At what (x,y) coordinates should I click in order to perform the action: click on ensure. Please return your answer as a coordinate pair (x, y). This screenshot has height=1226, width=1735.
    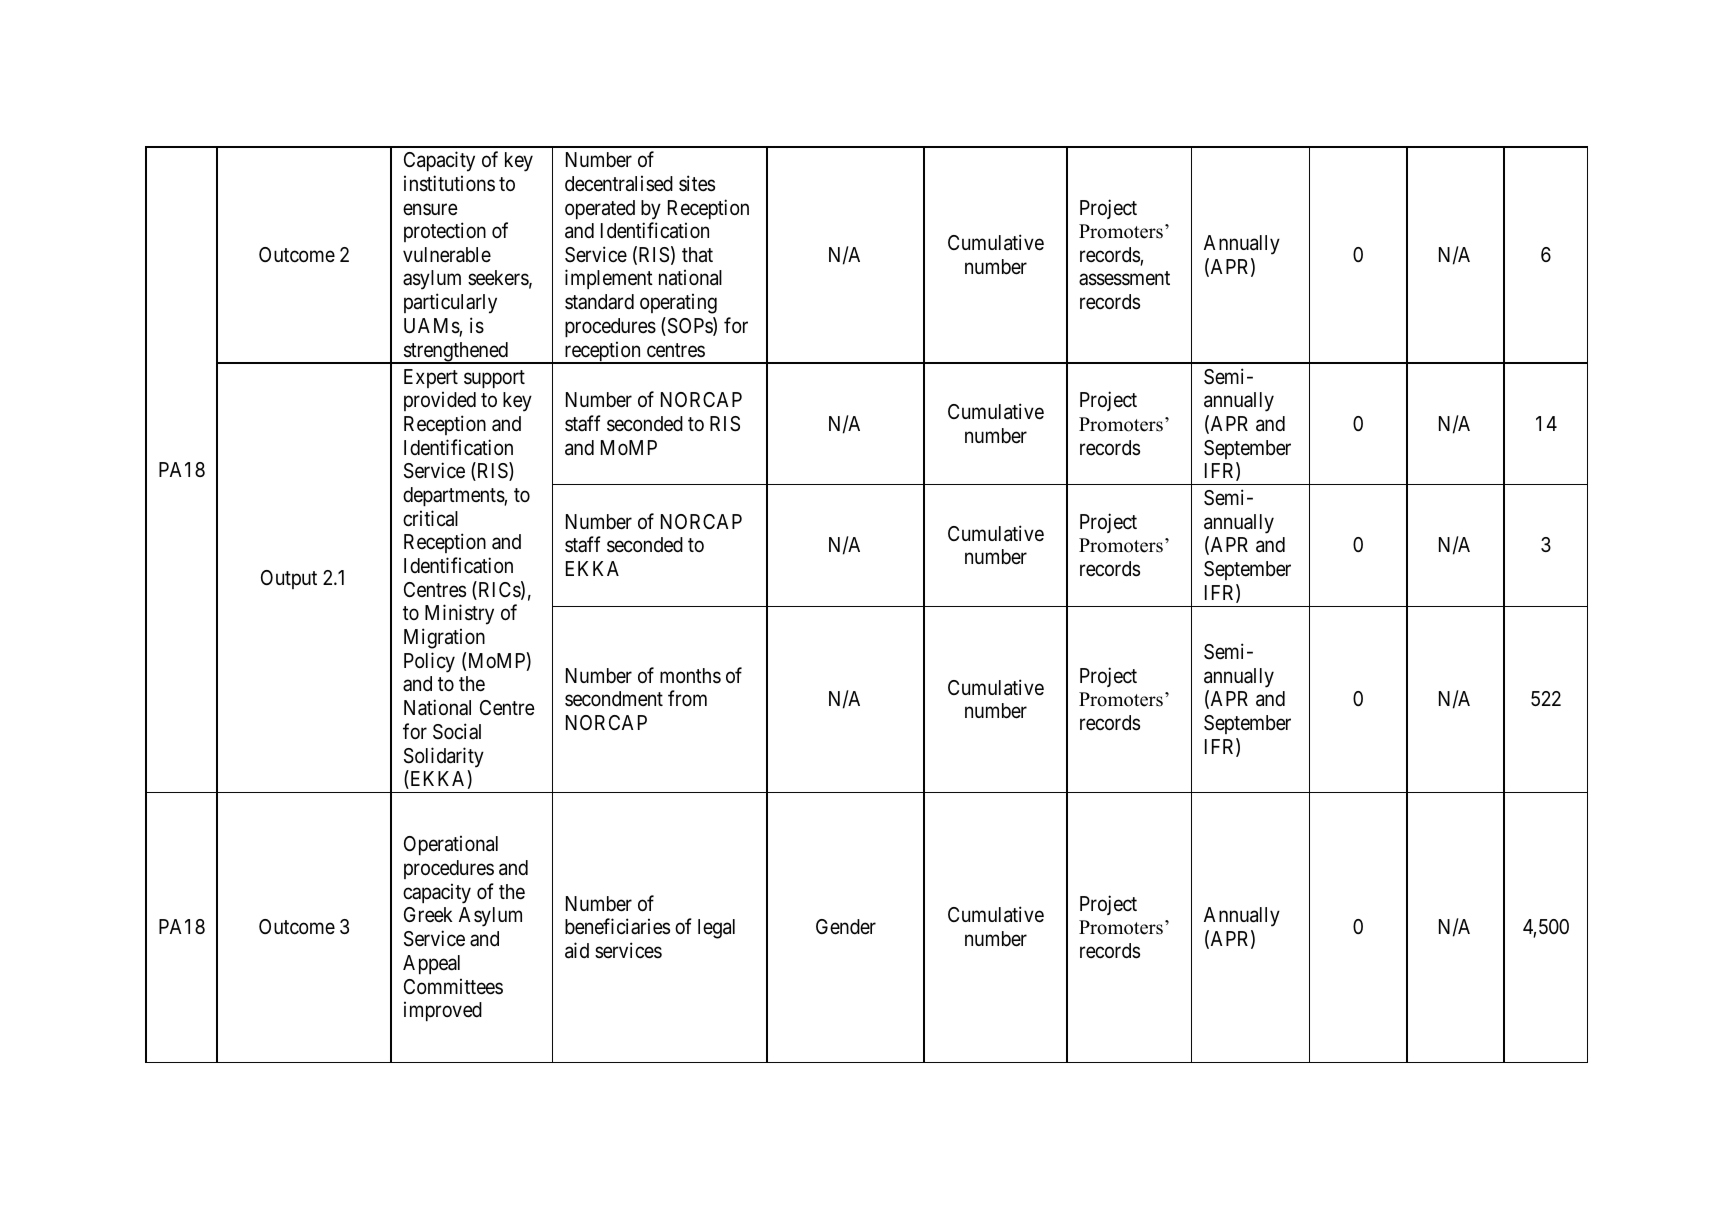
    Looking at the image, I should click on (430, 209).
